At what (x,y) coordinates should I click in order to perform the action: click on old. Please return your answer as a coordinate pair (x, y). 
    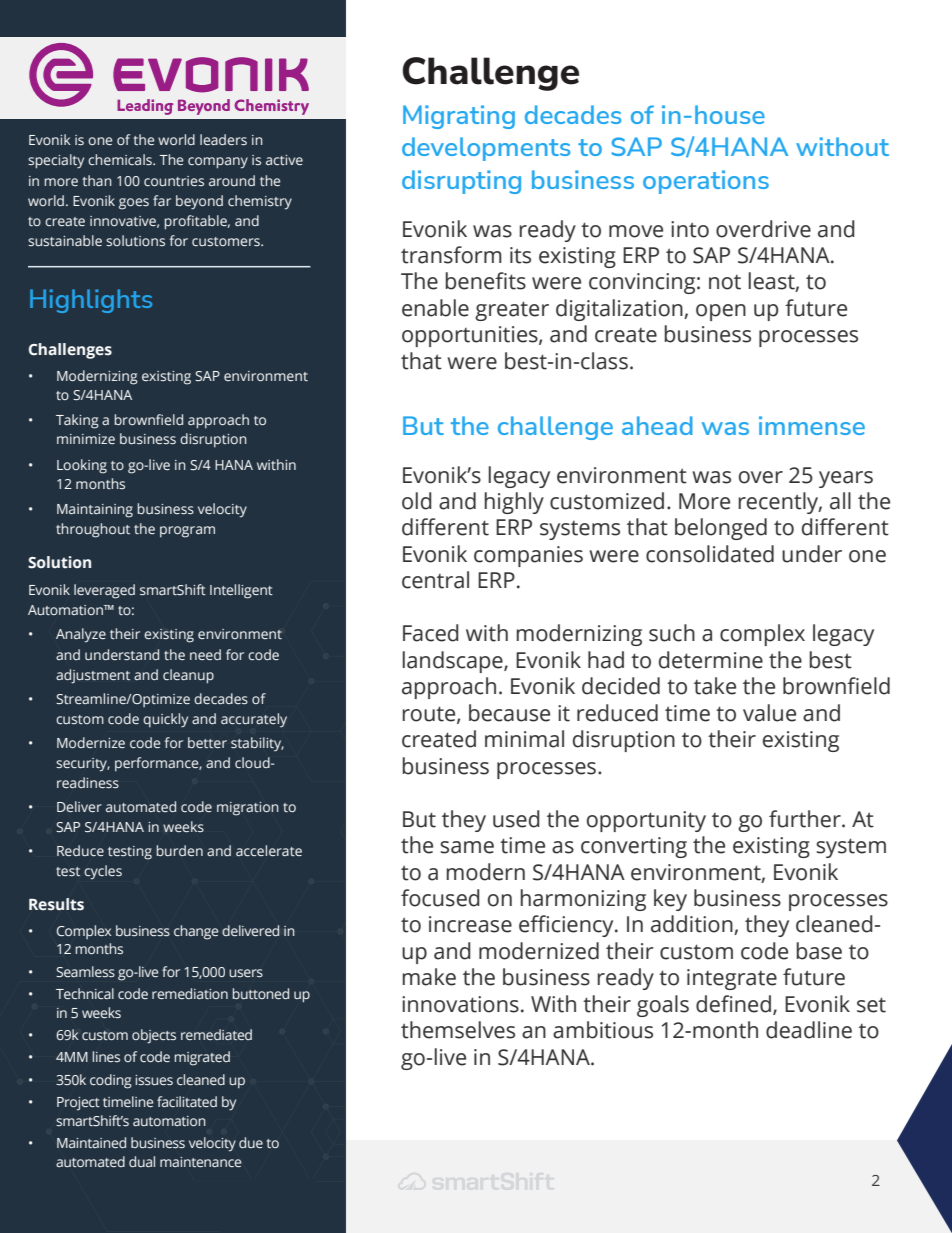
    Looking at the image, I should click on (417, 501).
